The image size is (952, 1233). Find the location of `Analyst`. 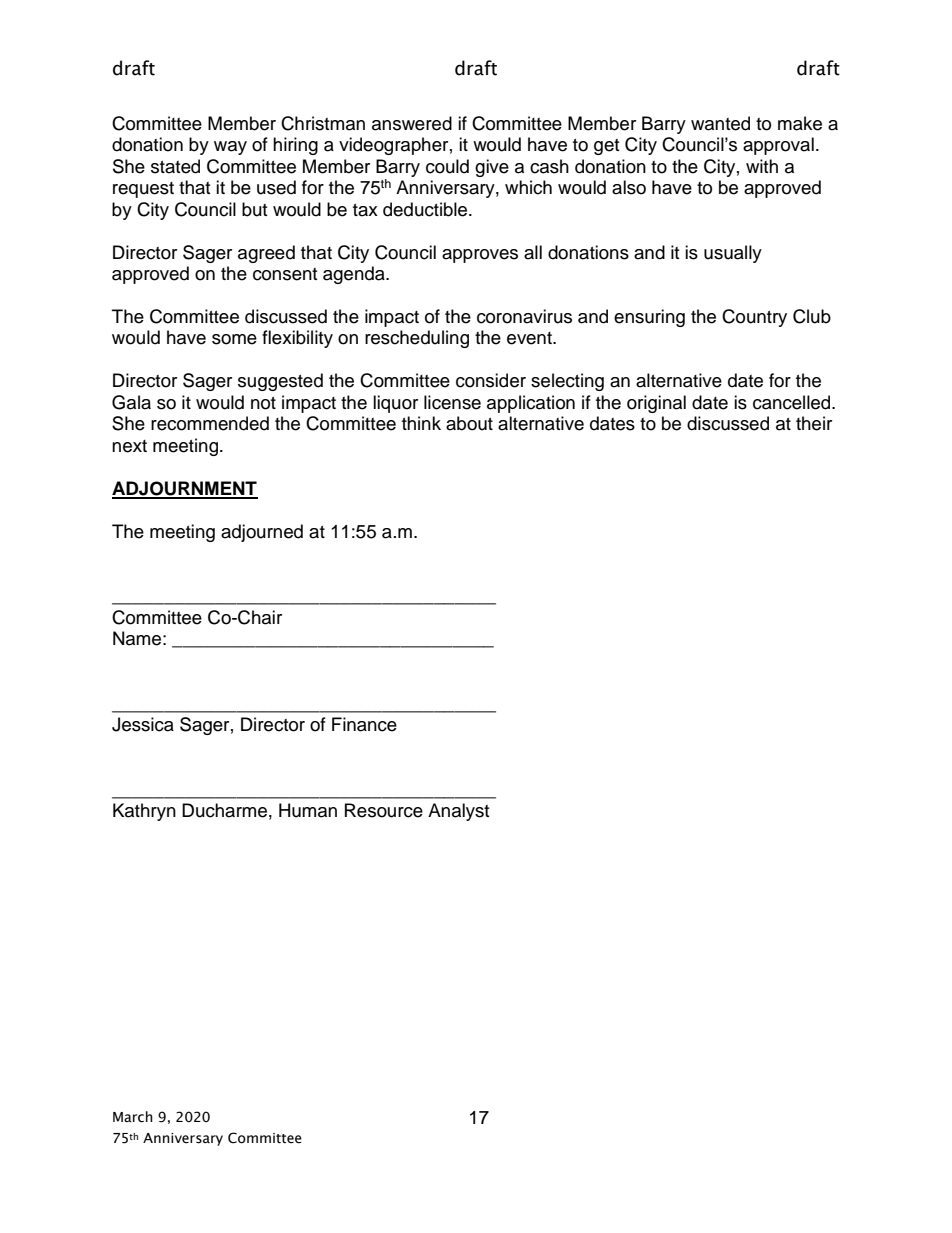

Analyst is located at coordinates (458, 812).
